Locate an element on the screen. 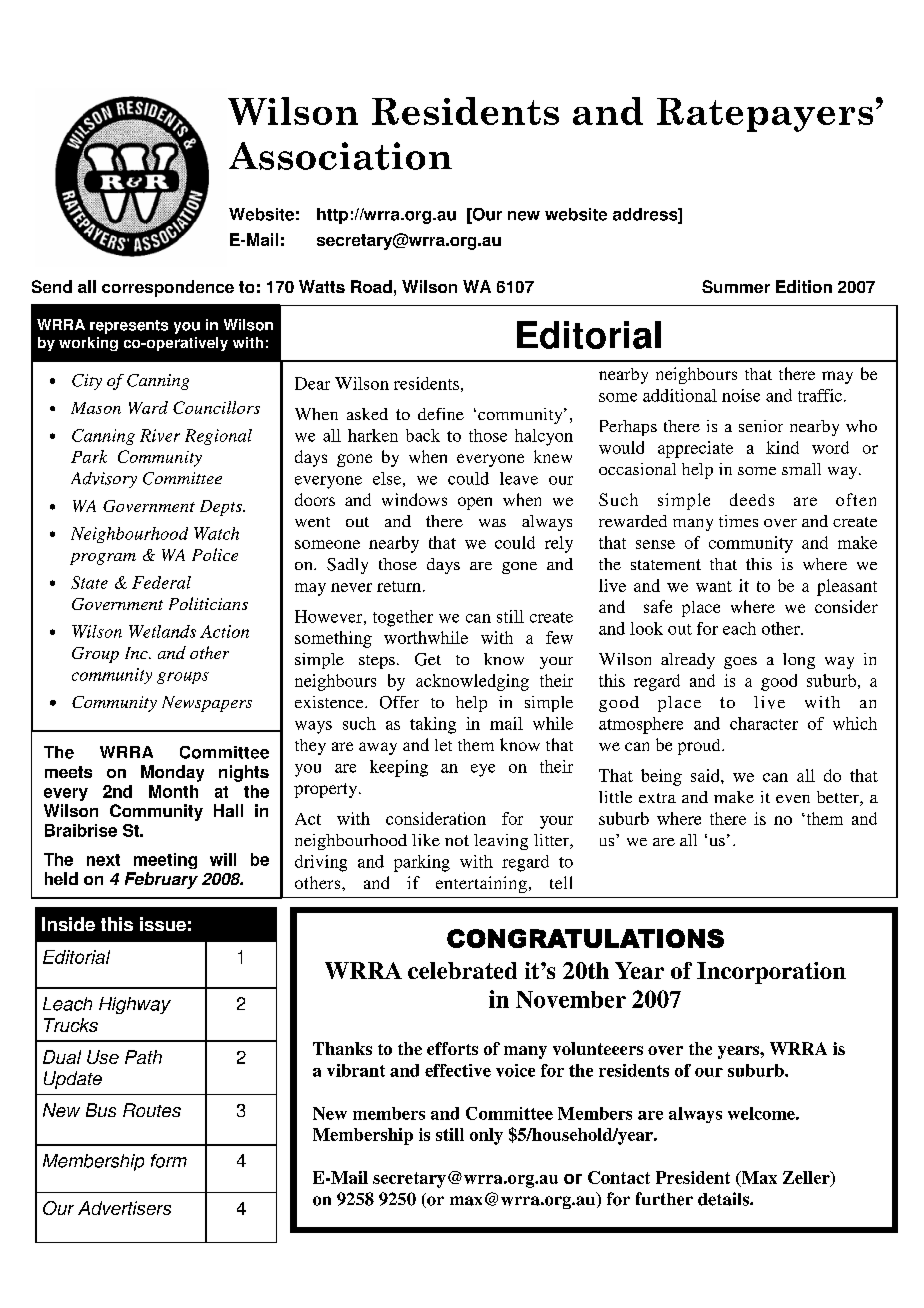 This screenshot has height=1308, width=924. Advisory is located at coordinates (104, 480).
